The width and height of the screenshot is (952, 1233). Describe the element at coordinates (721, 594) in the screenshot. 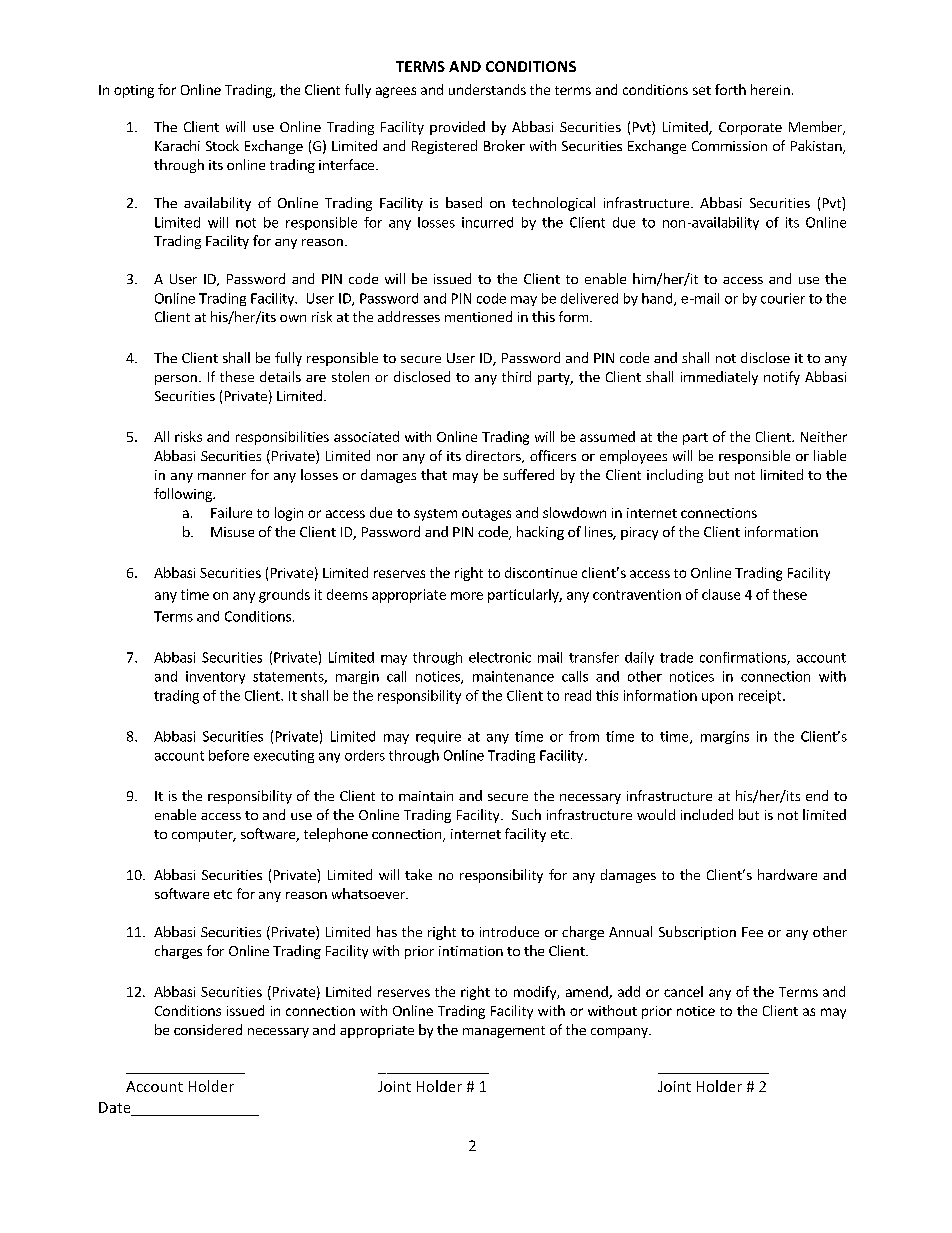

I see `clause` at that location.
